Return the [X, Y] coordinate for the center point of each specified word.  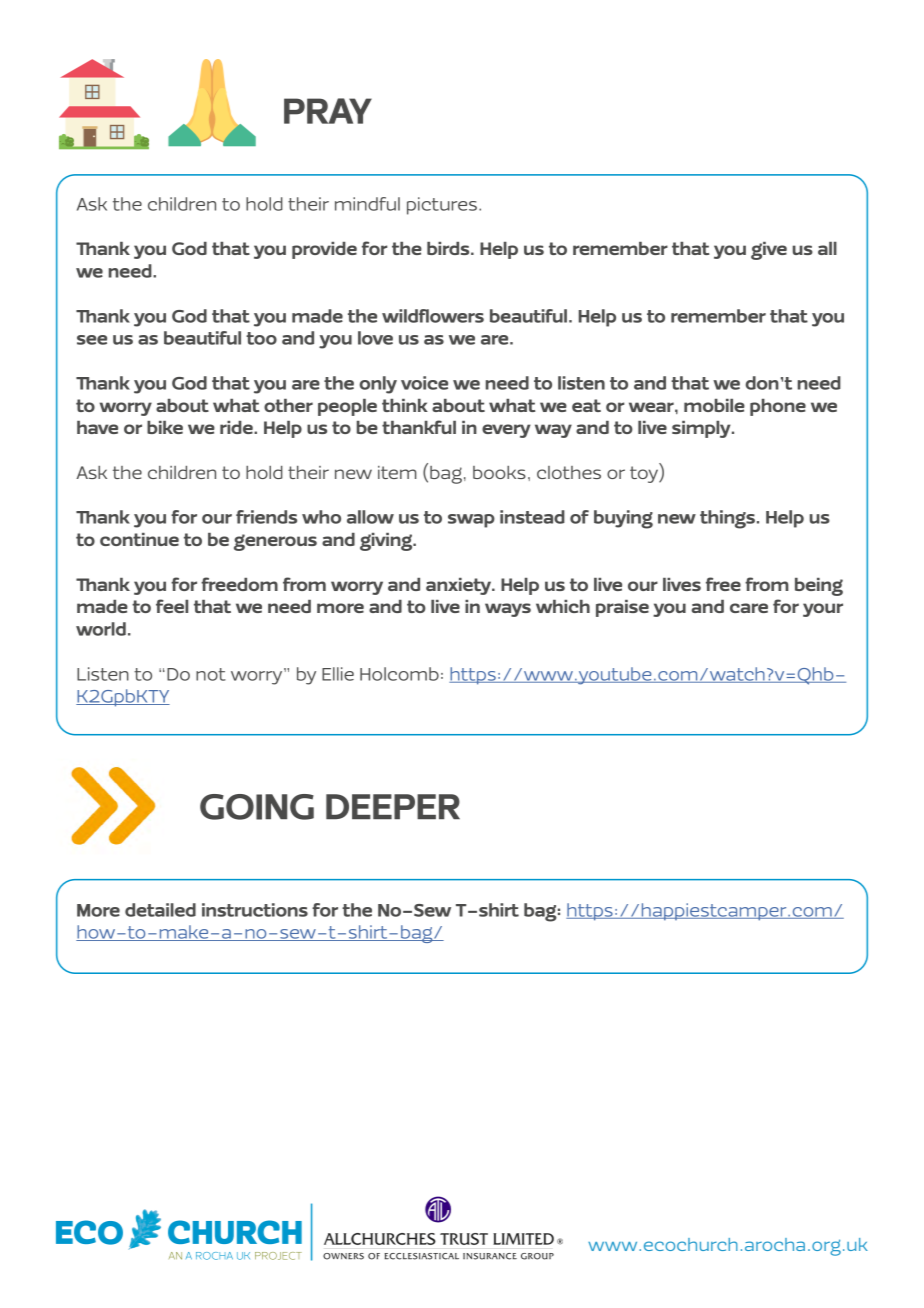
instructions [255, 910]
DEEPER [393, 806]
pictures [442, 206]
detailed [160, 910]
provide [324, 250]
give [769, 251]
